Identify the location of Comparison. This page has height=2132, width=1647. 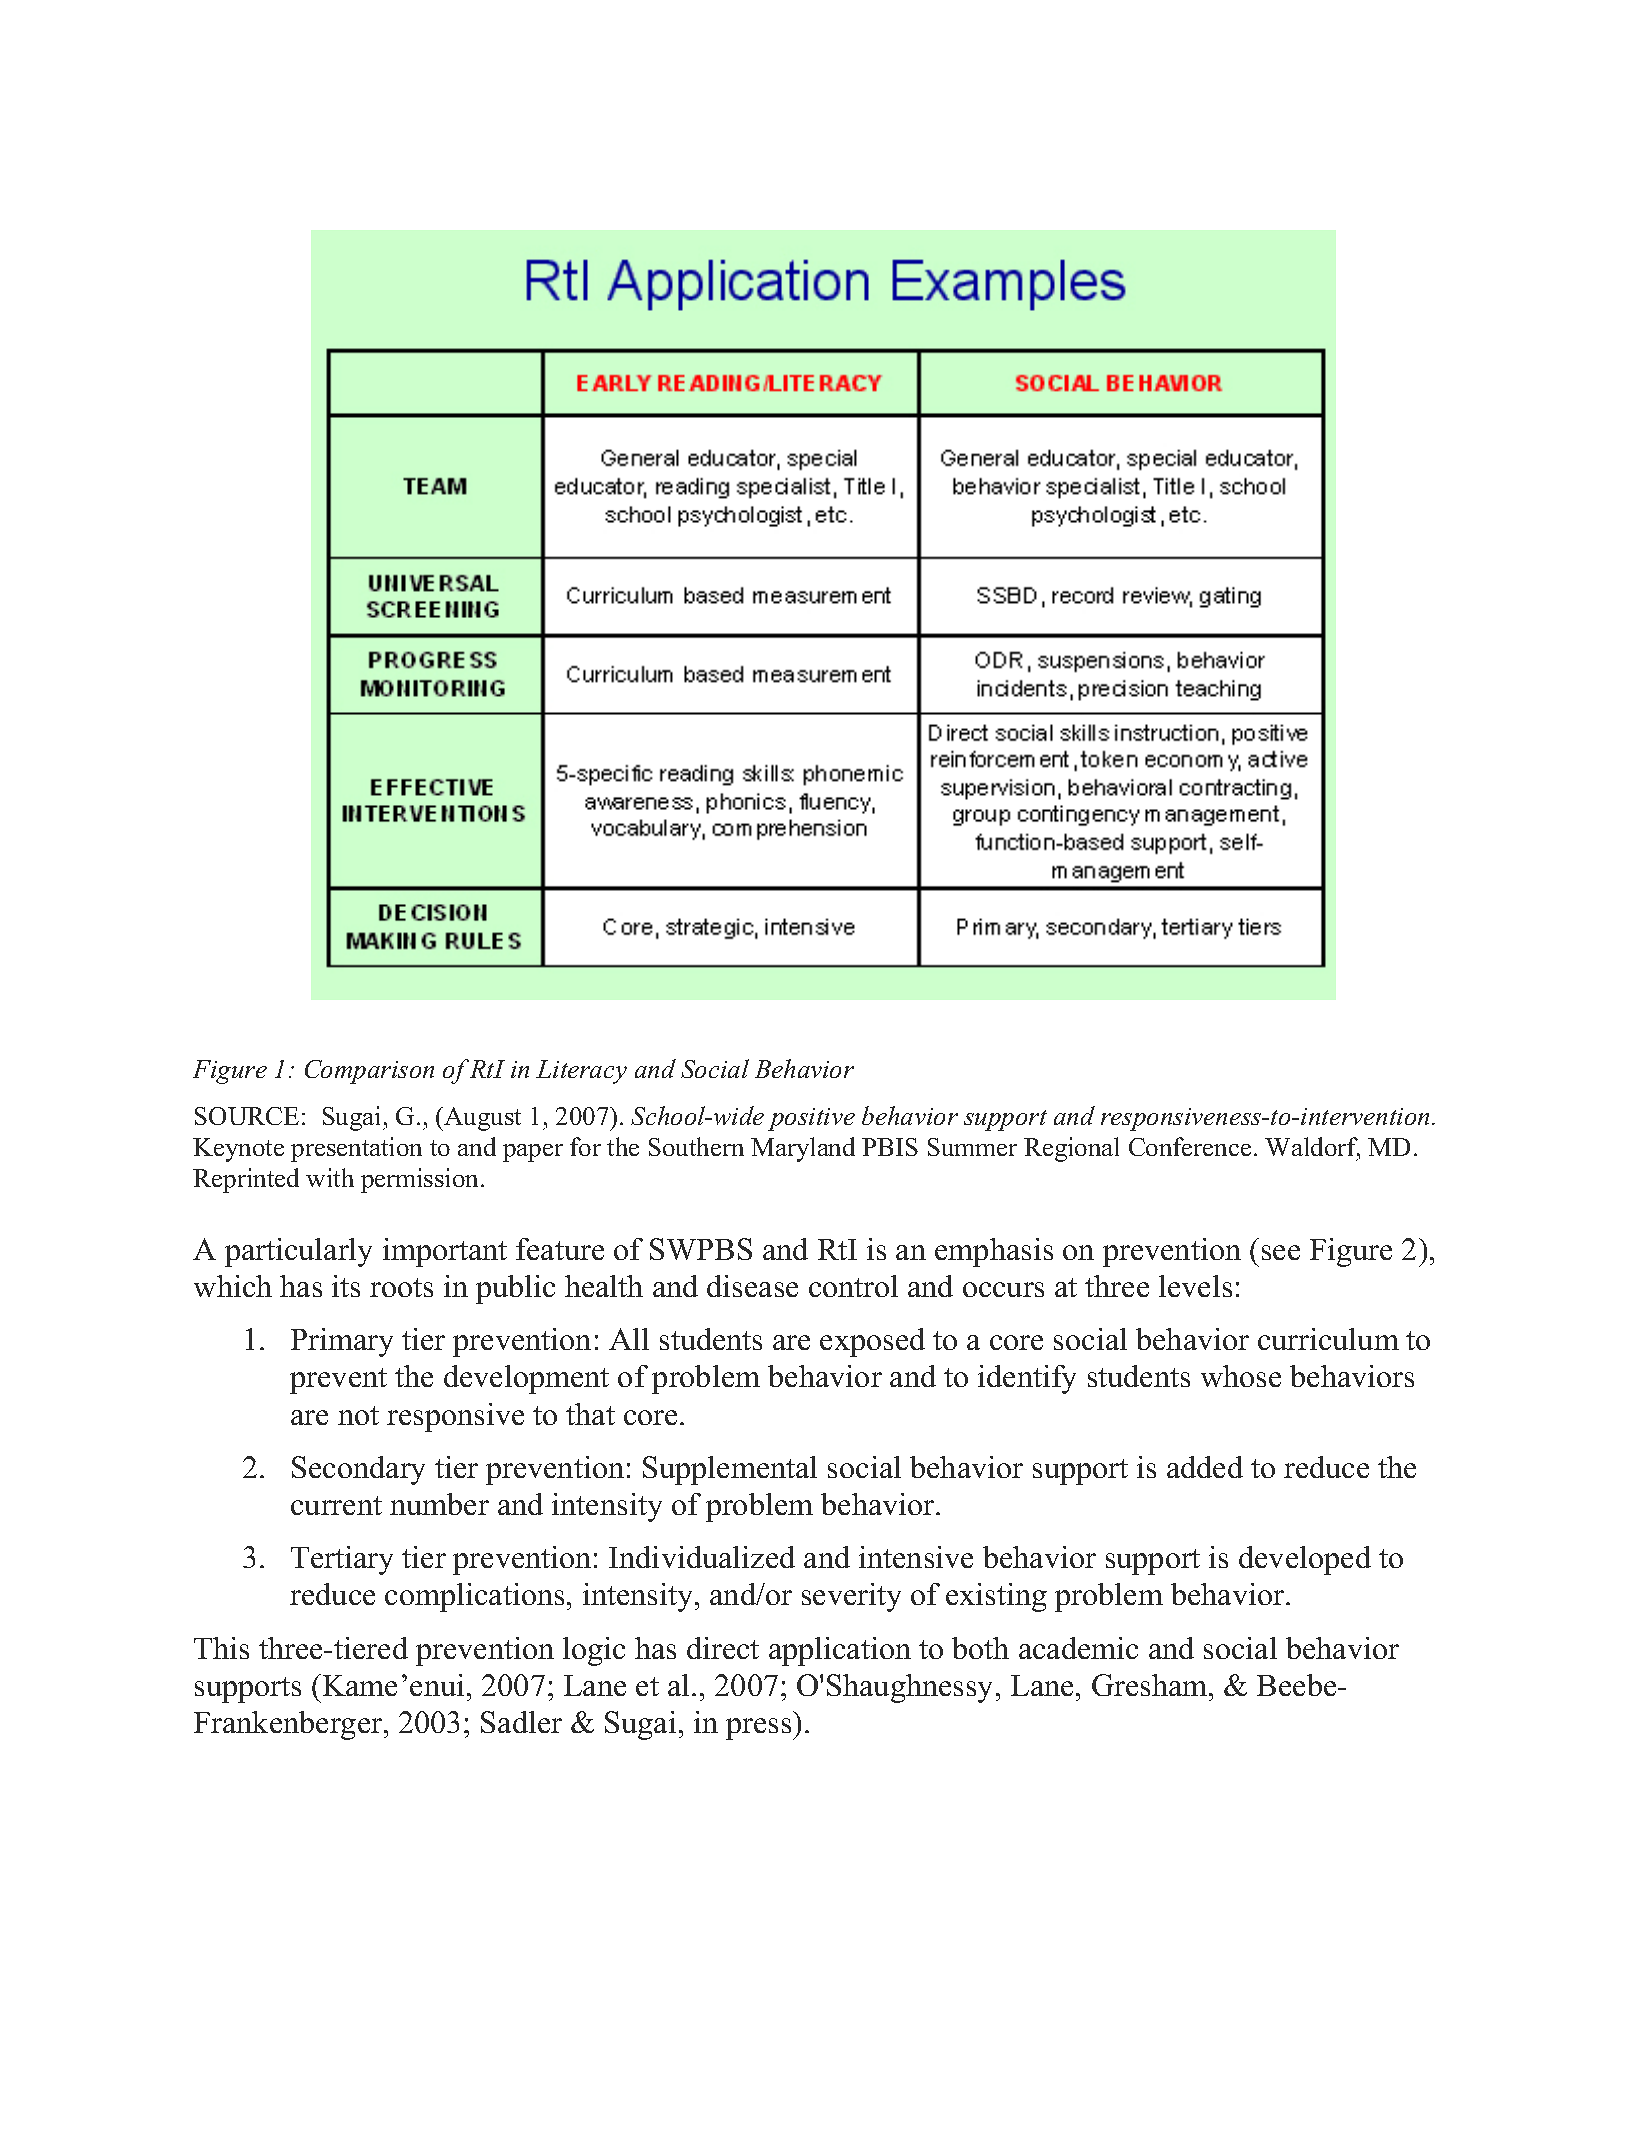
(369, 1072).
